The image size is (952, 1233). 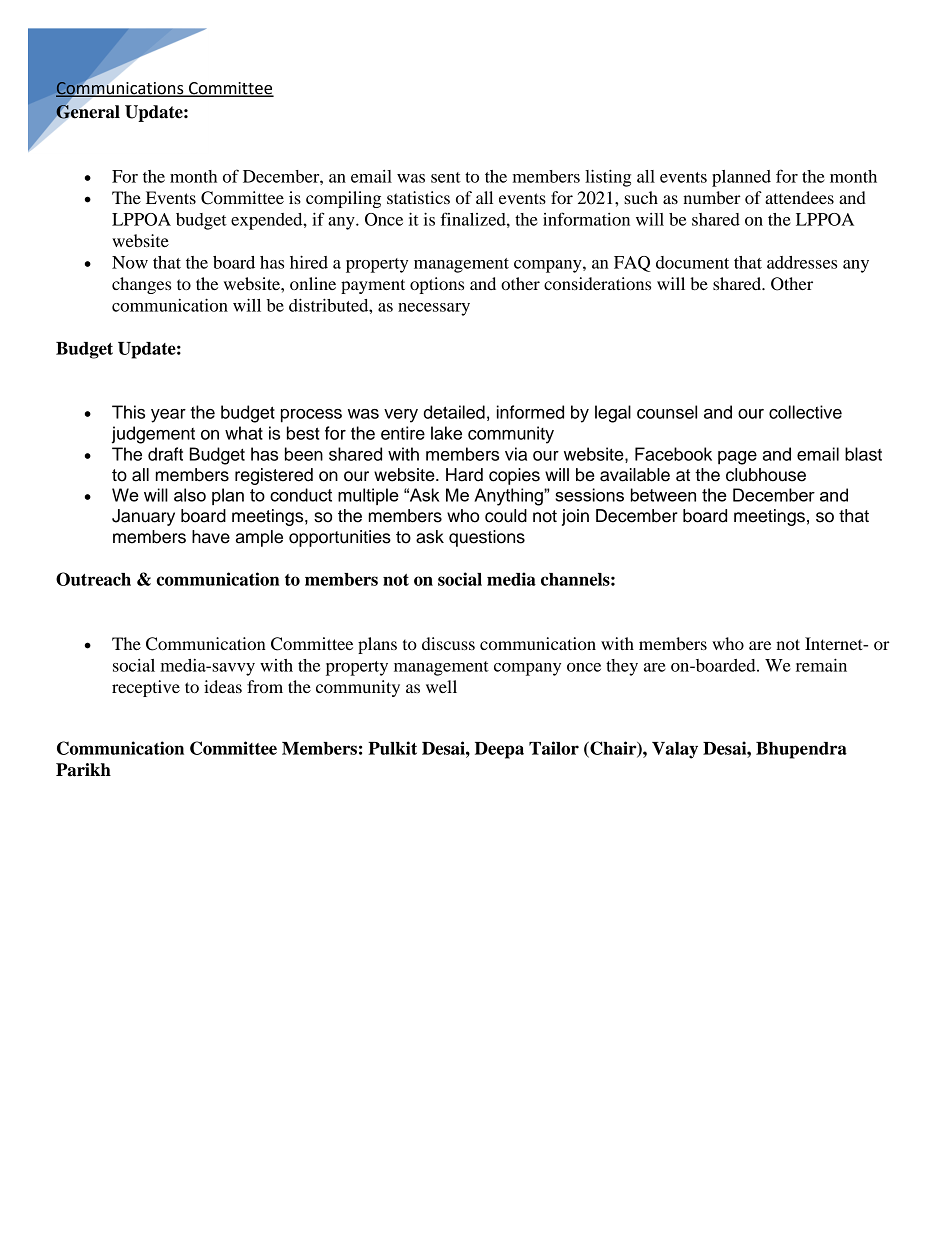 I want to click on they, so click(x=622, y=667).
